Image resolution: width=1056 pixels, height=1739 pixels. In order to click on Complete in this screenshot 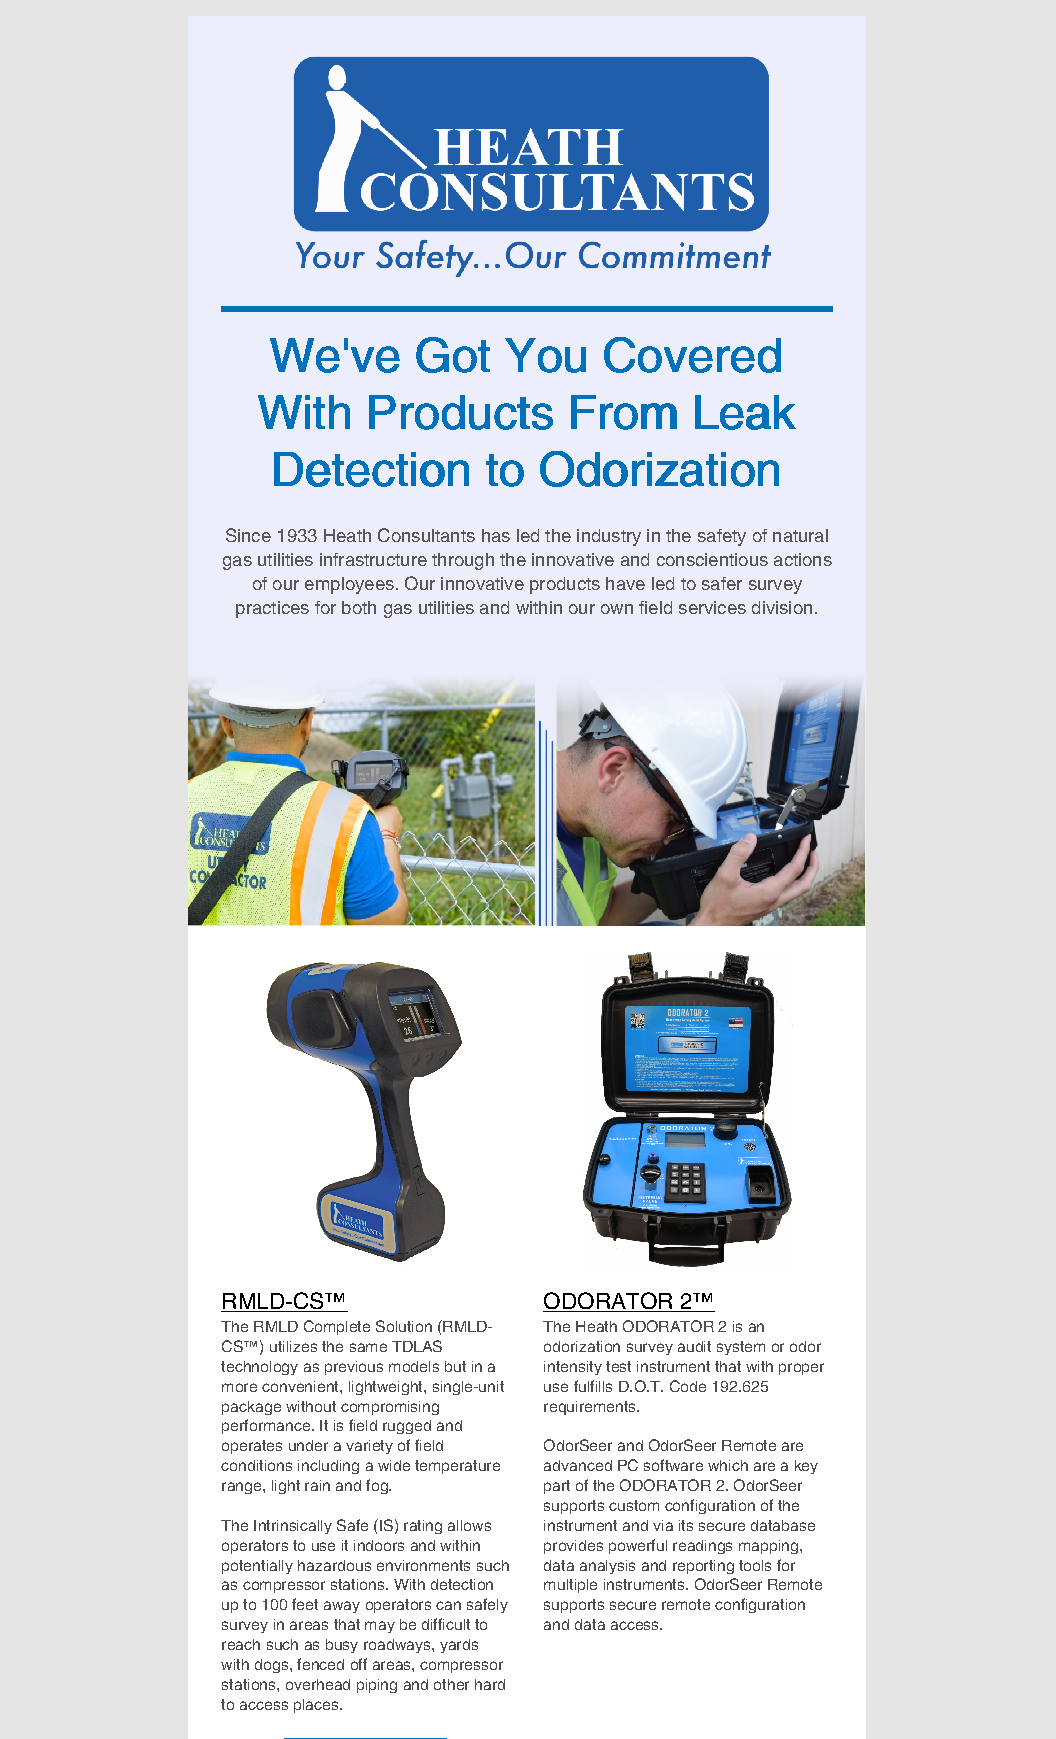, I will do `click(337, 1327)`.
